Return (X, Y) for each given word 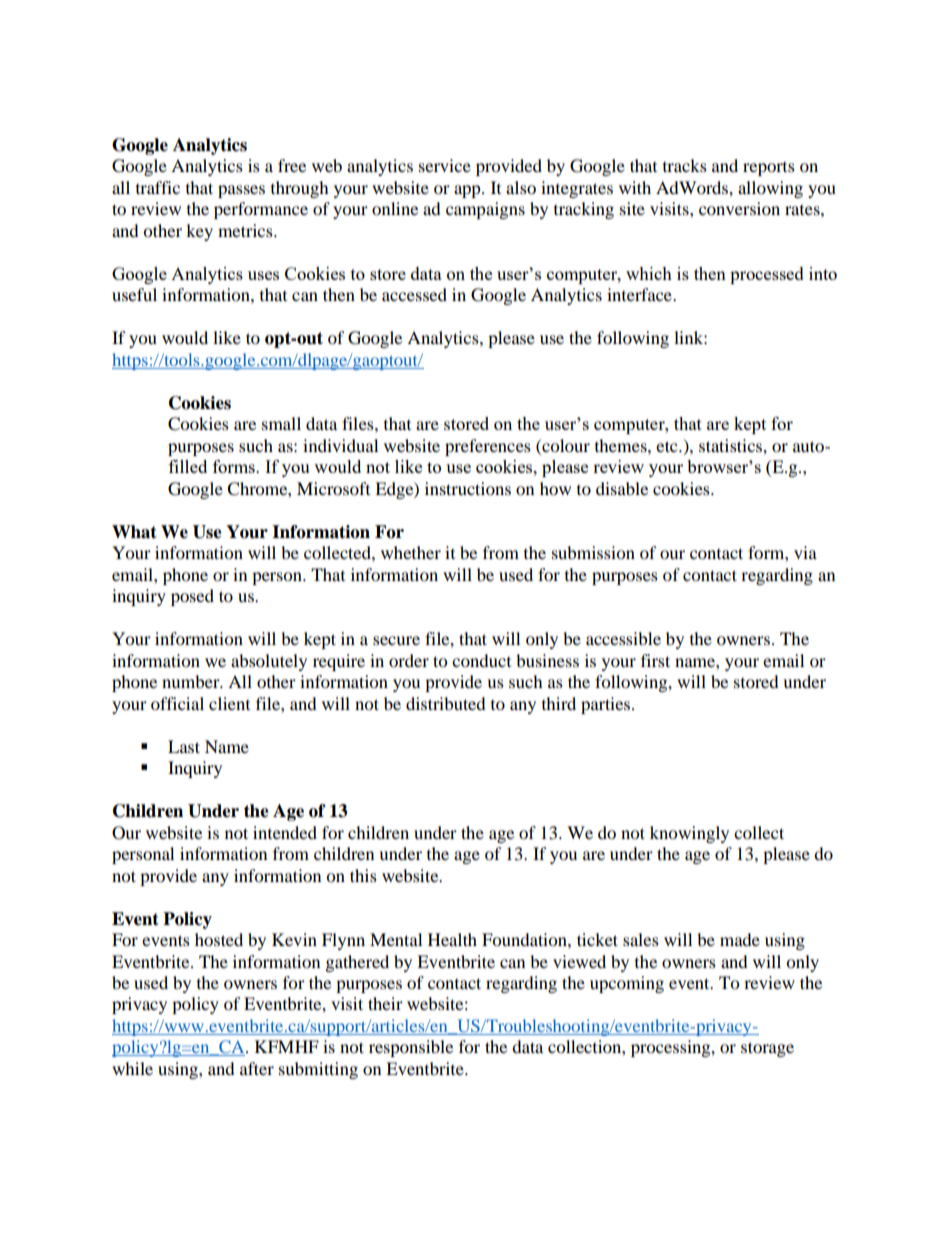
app (468, 191)
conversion (739, 208)
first (655, 660)
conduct (481, 660)
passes (241, 191)
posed (192, 597)
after (257, 1068)
